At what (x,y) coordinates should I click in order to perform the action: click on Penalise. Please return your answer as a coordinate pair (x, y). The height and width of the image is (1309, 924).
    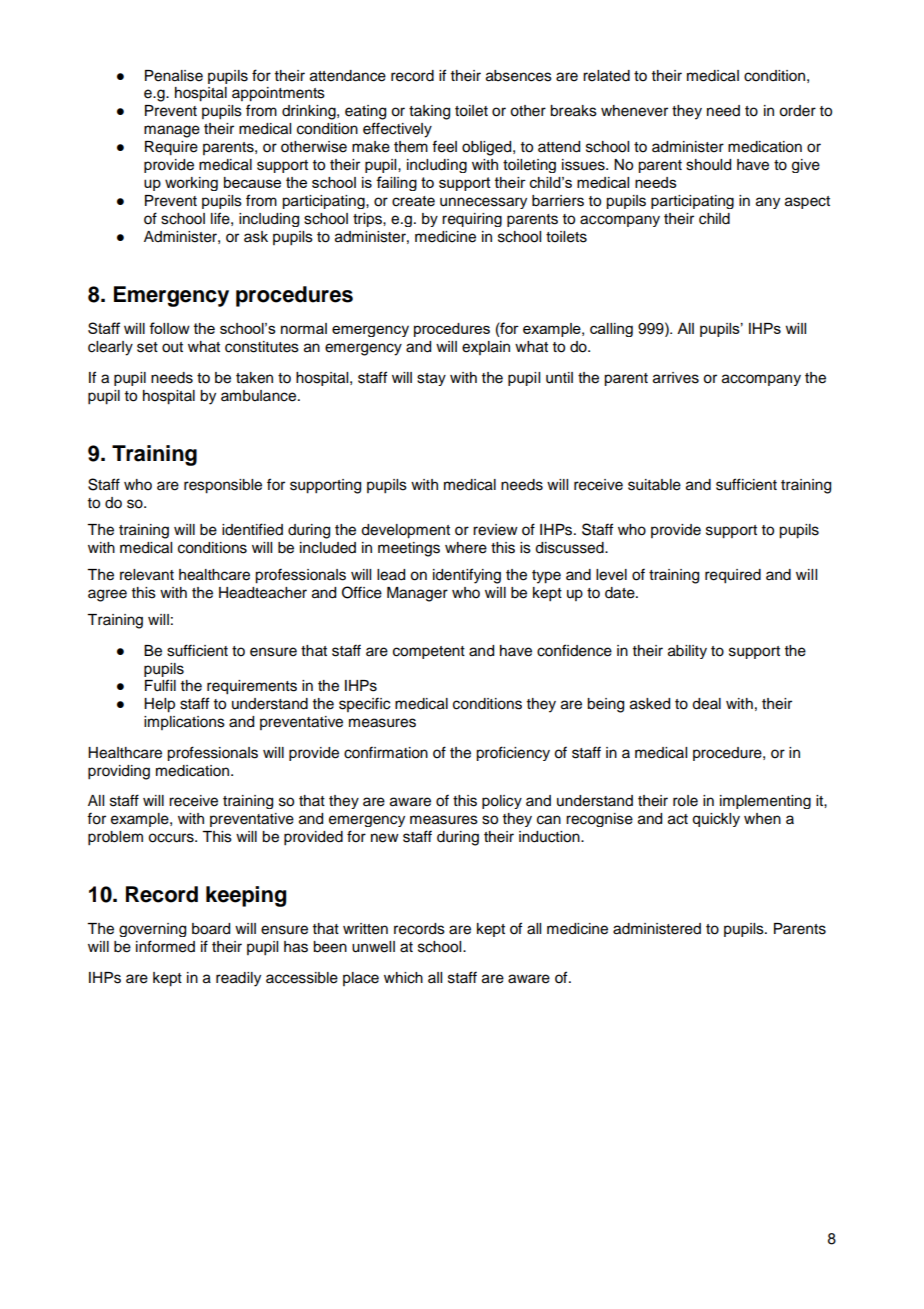
    Looking at the image, I should click on (174, 76).
